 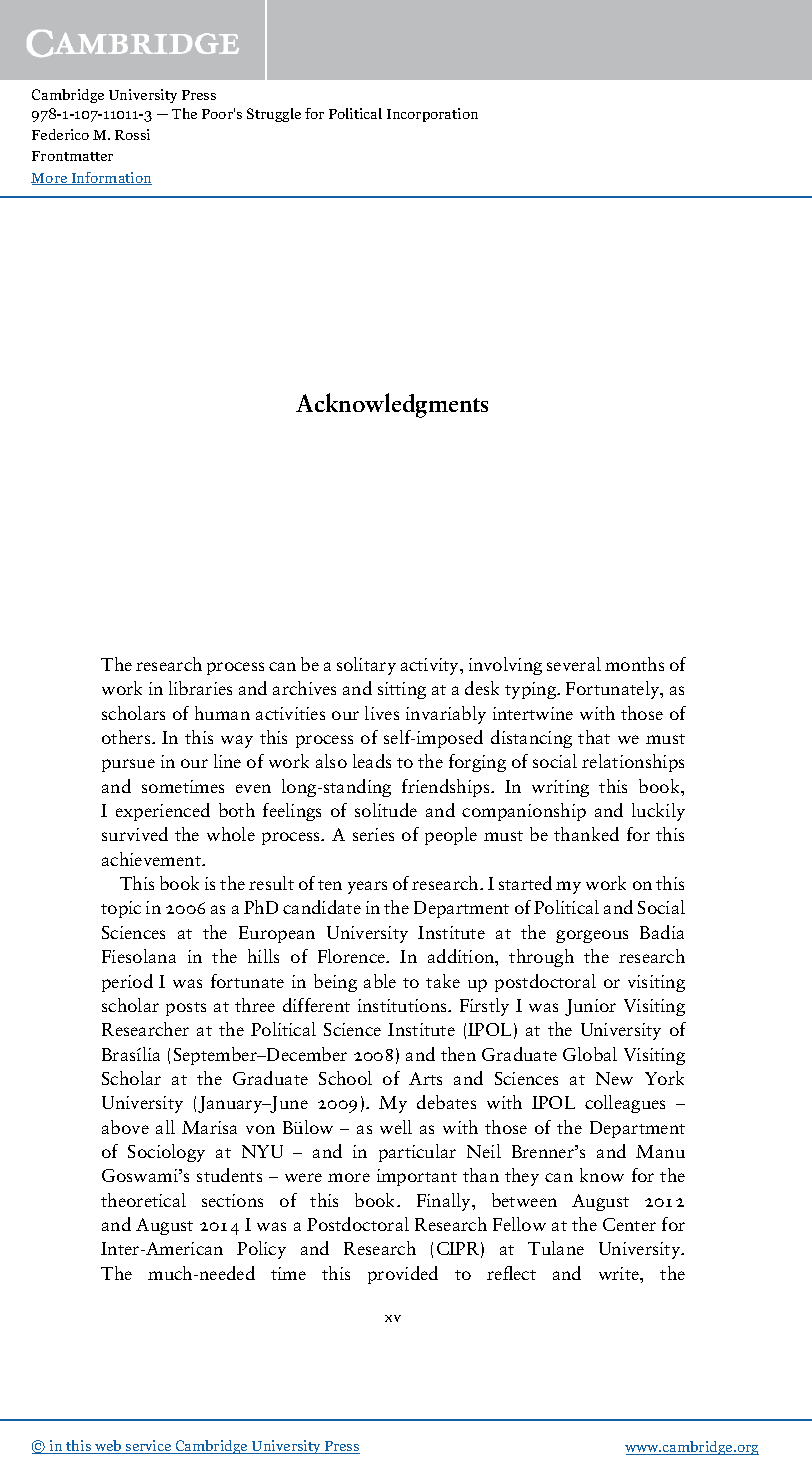 I want to click on Incorporation, so click(x=432, y=115).
